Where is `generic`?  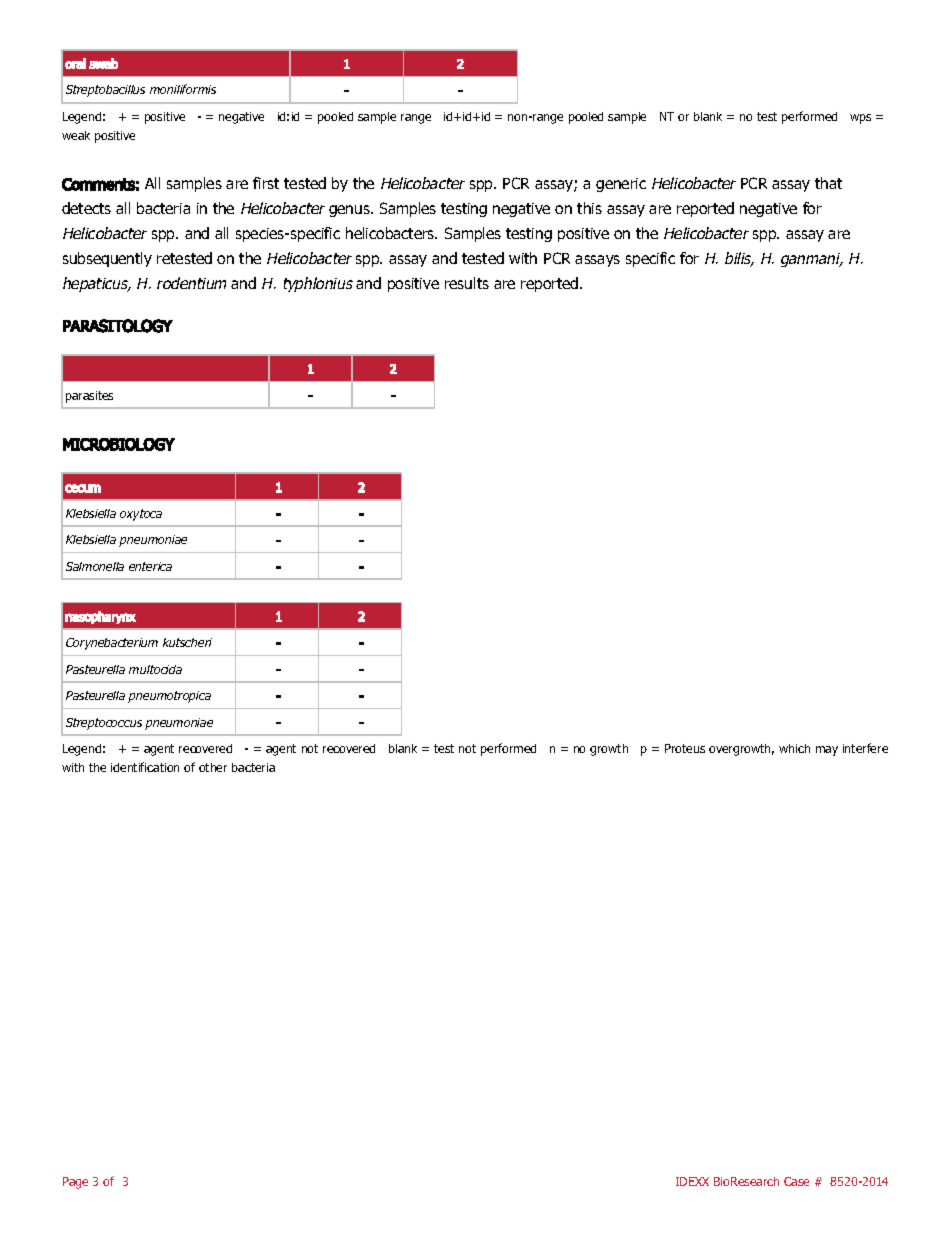
generic is located at coordinates (621, 185).
